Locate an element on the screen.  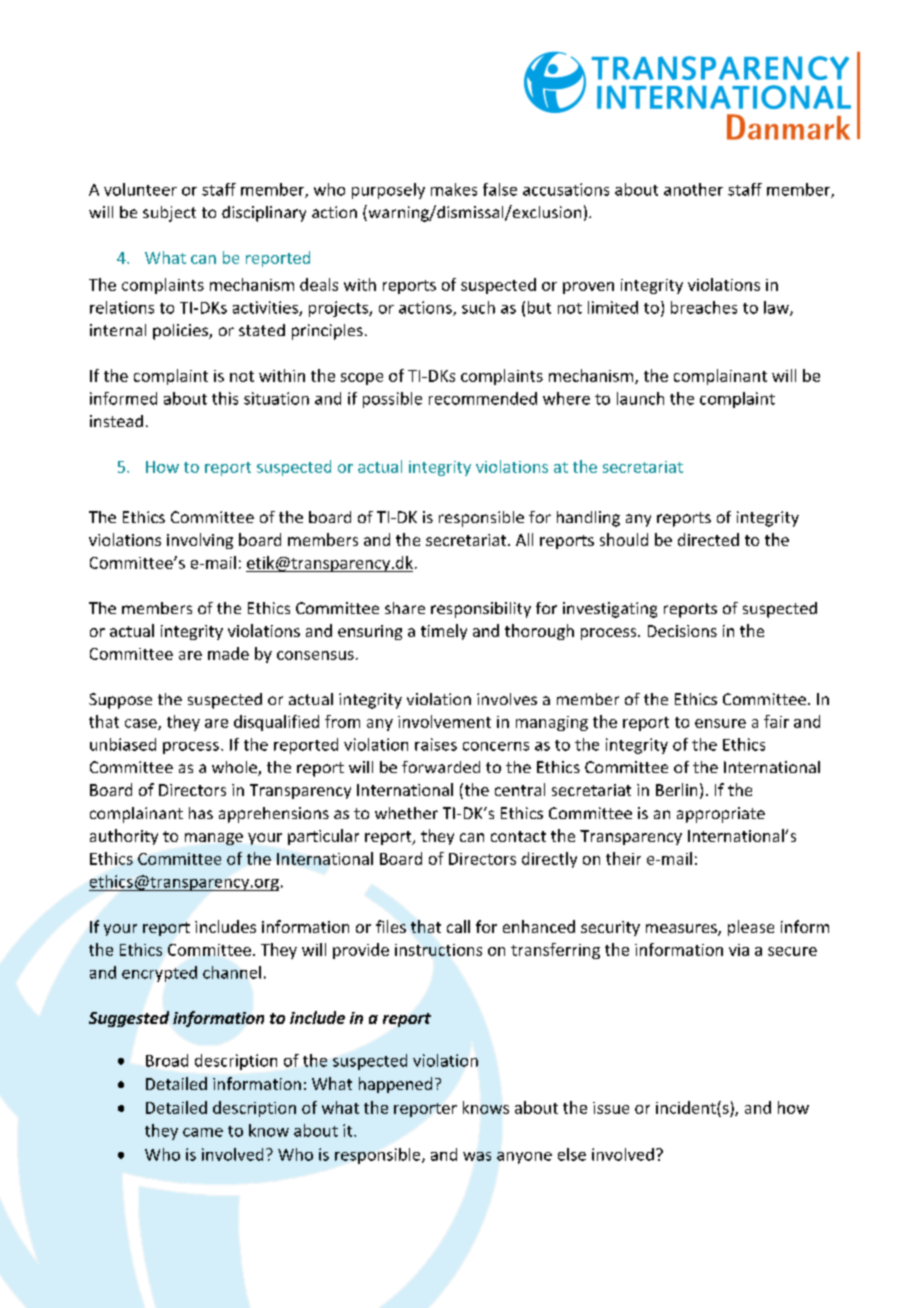
forwarded is located at coordinates (441, 767).
